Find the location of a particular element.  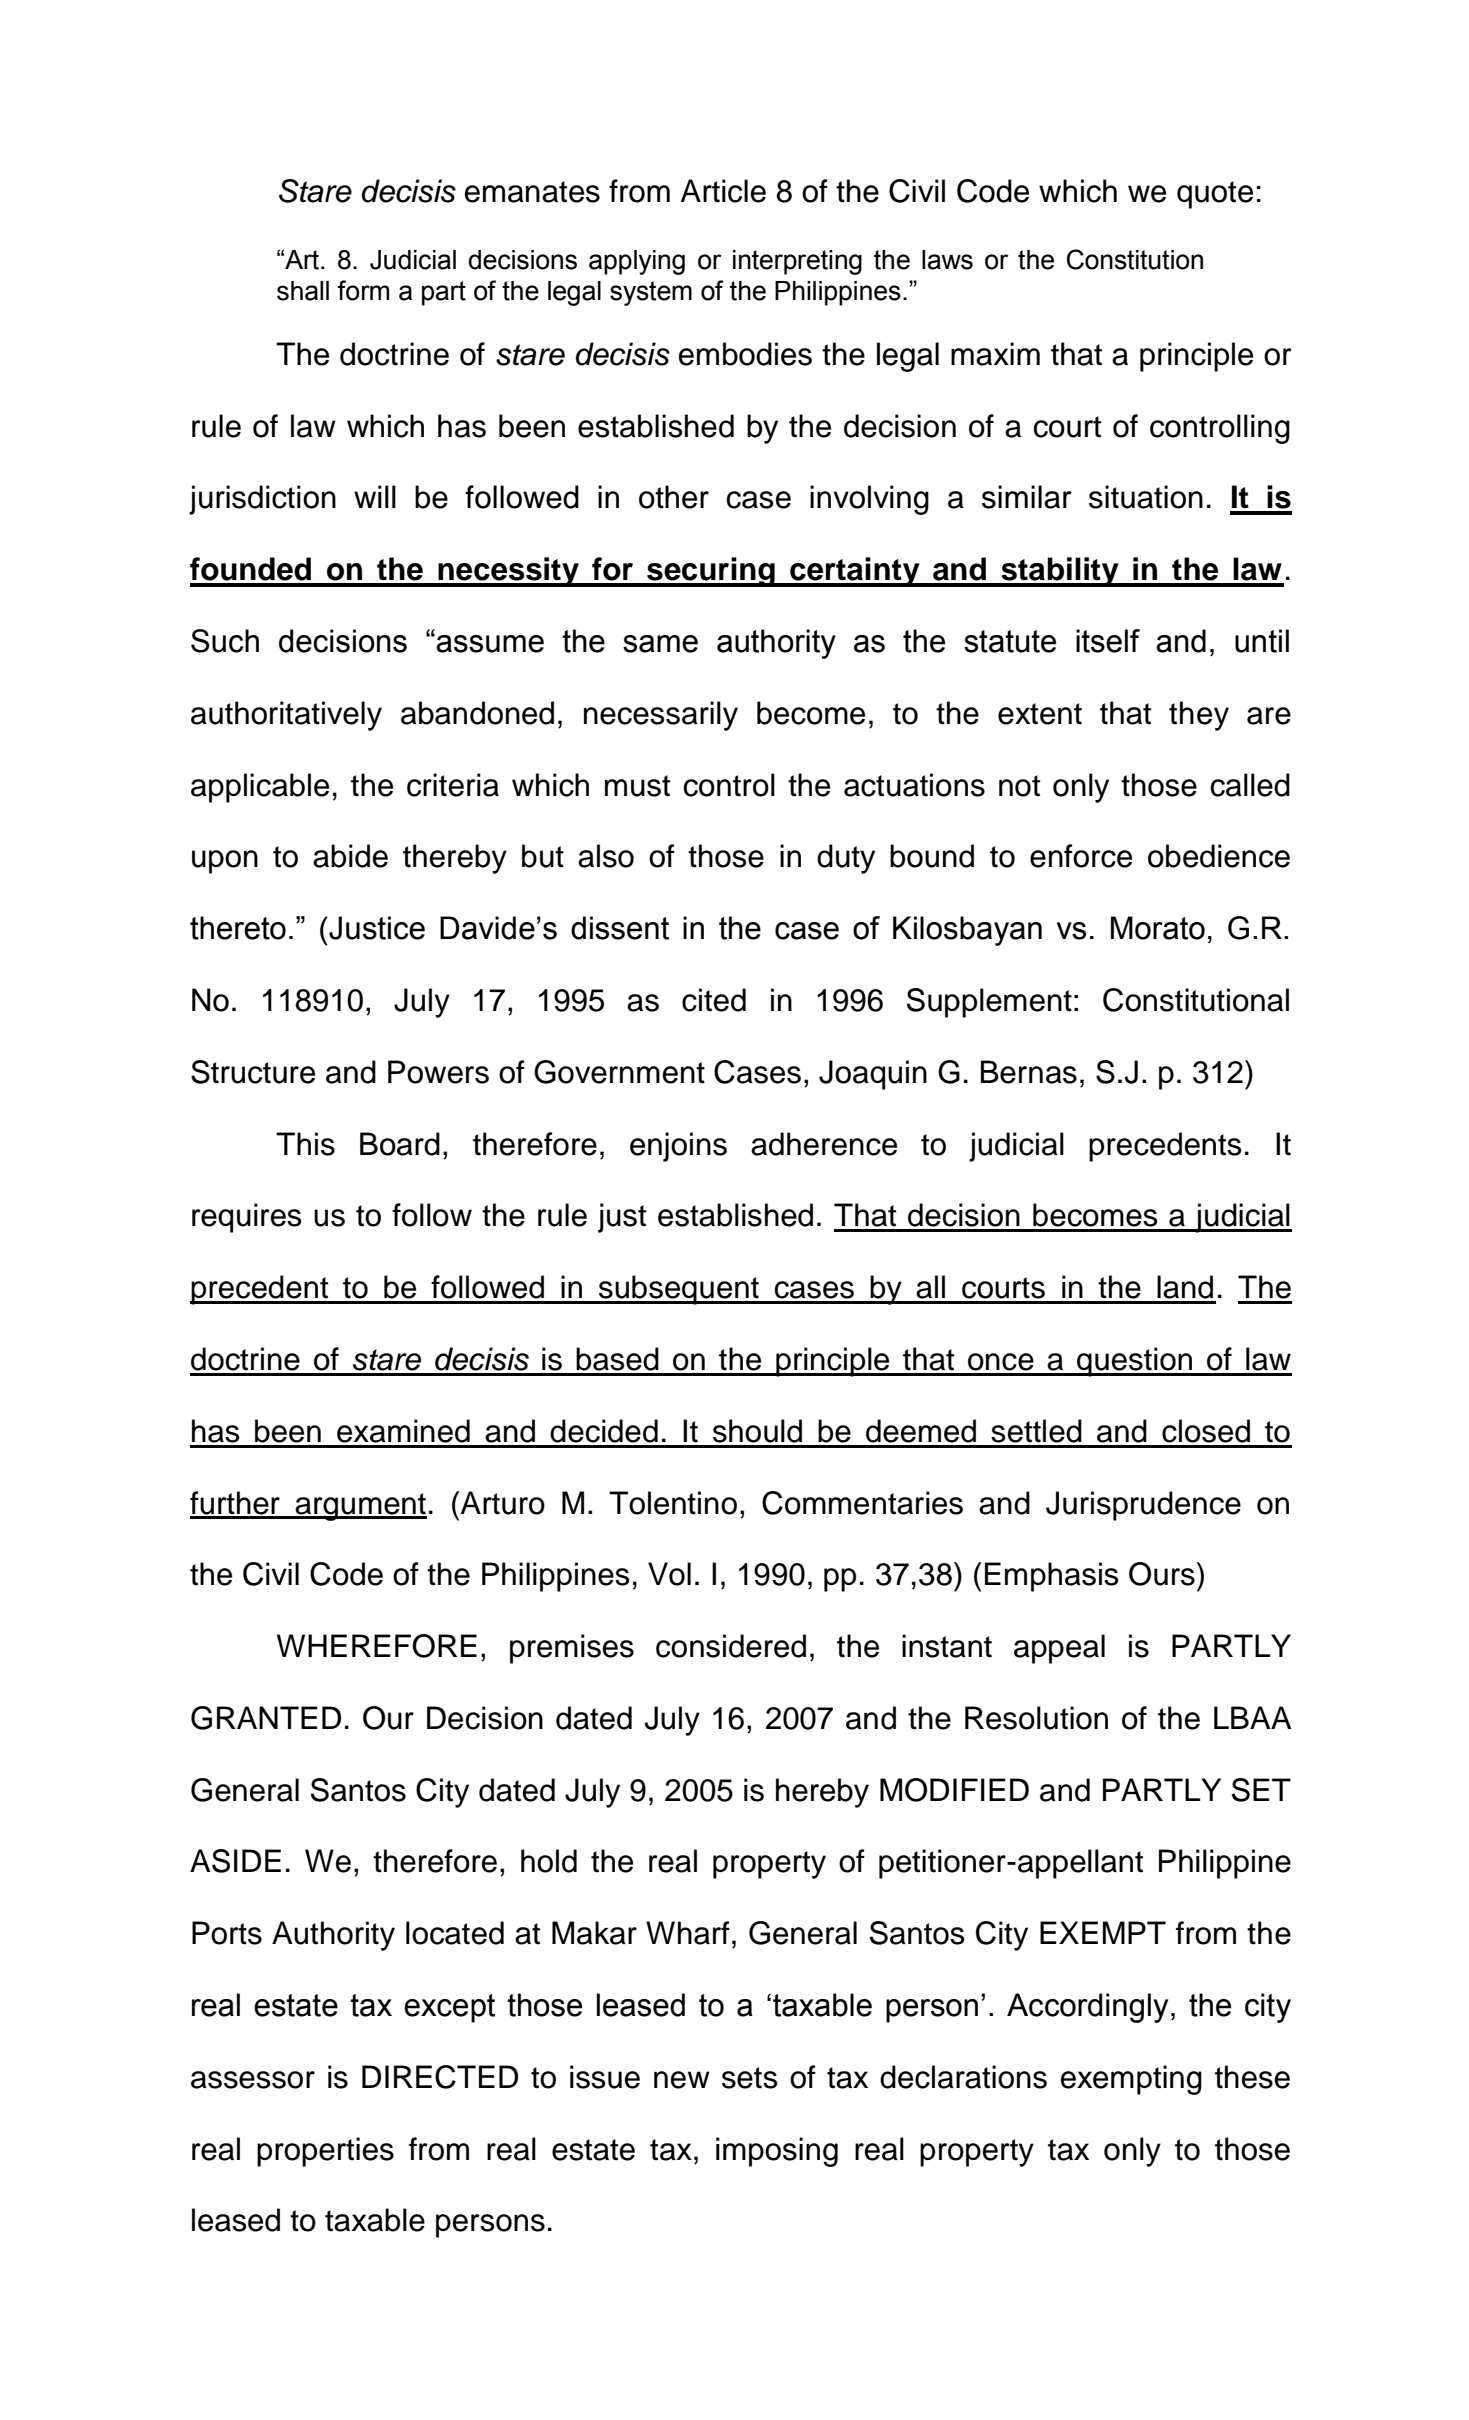

sets is located at coordinates (750, 2078).
